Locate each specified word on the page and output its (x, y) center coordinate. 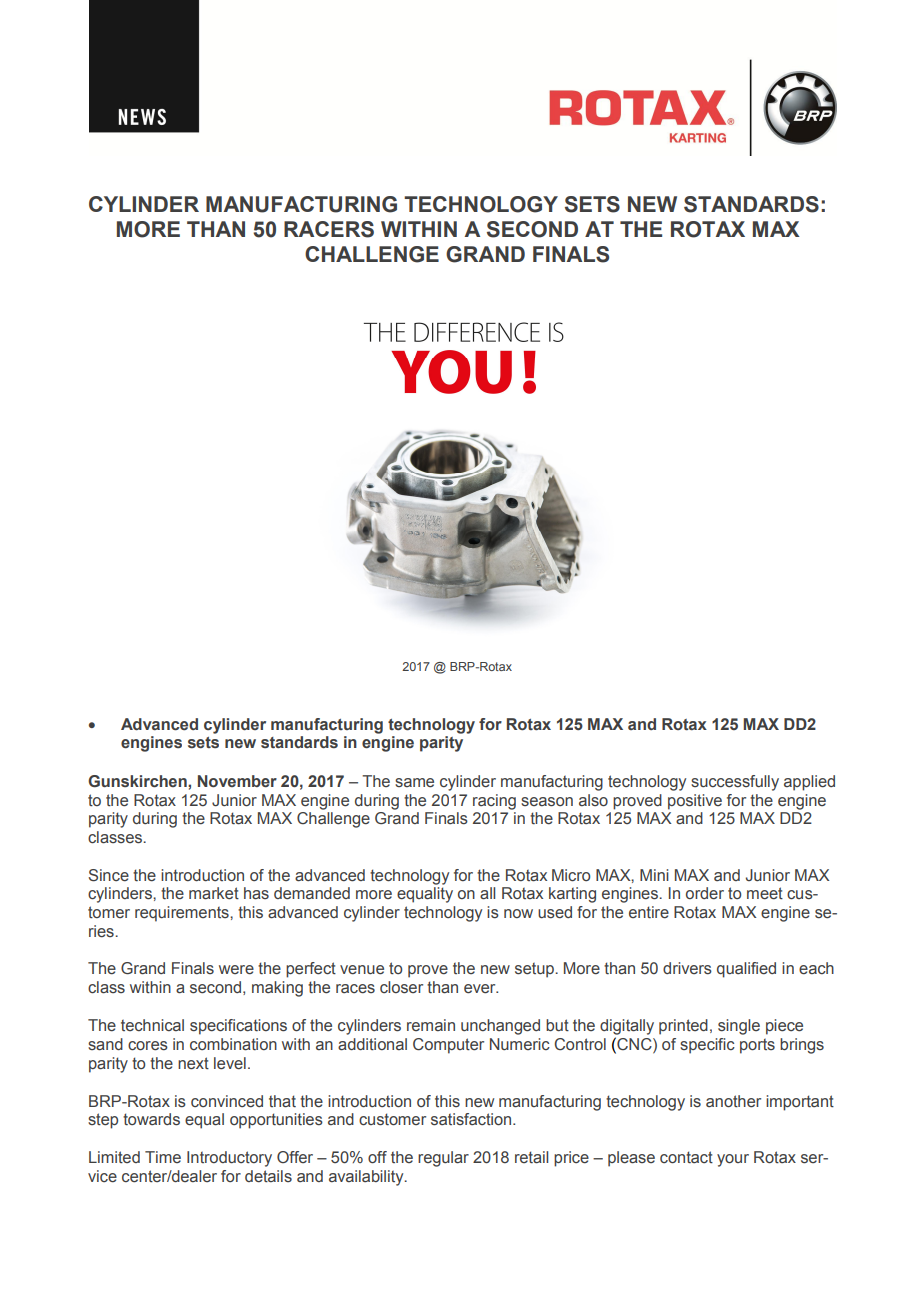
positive (695, 802)
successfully (735, 783)
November (237, 781)
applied (809, 783)
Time (163, 1157)
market (214, 893)
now (518, 913)
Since (108, 875)
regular (443, 1159)
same (414, 783)
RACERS (329, 229)
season (547, 802)
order (705, 893)
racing (494, 802)
